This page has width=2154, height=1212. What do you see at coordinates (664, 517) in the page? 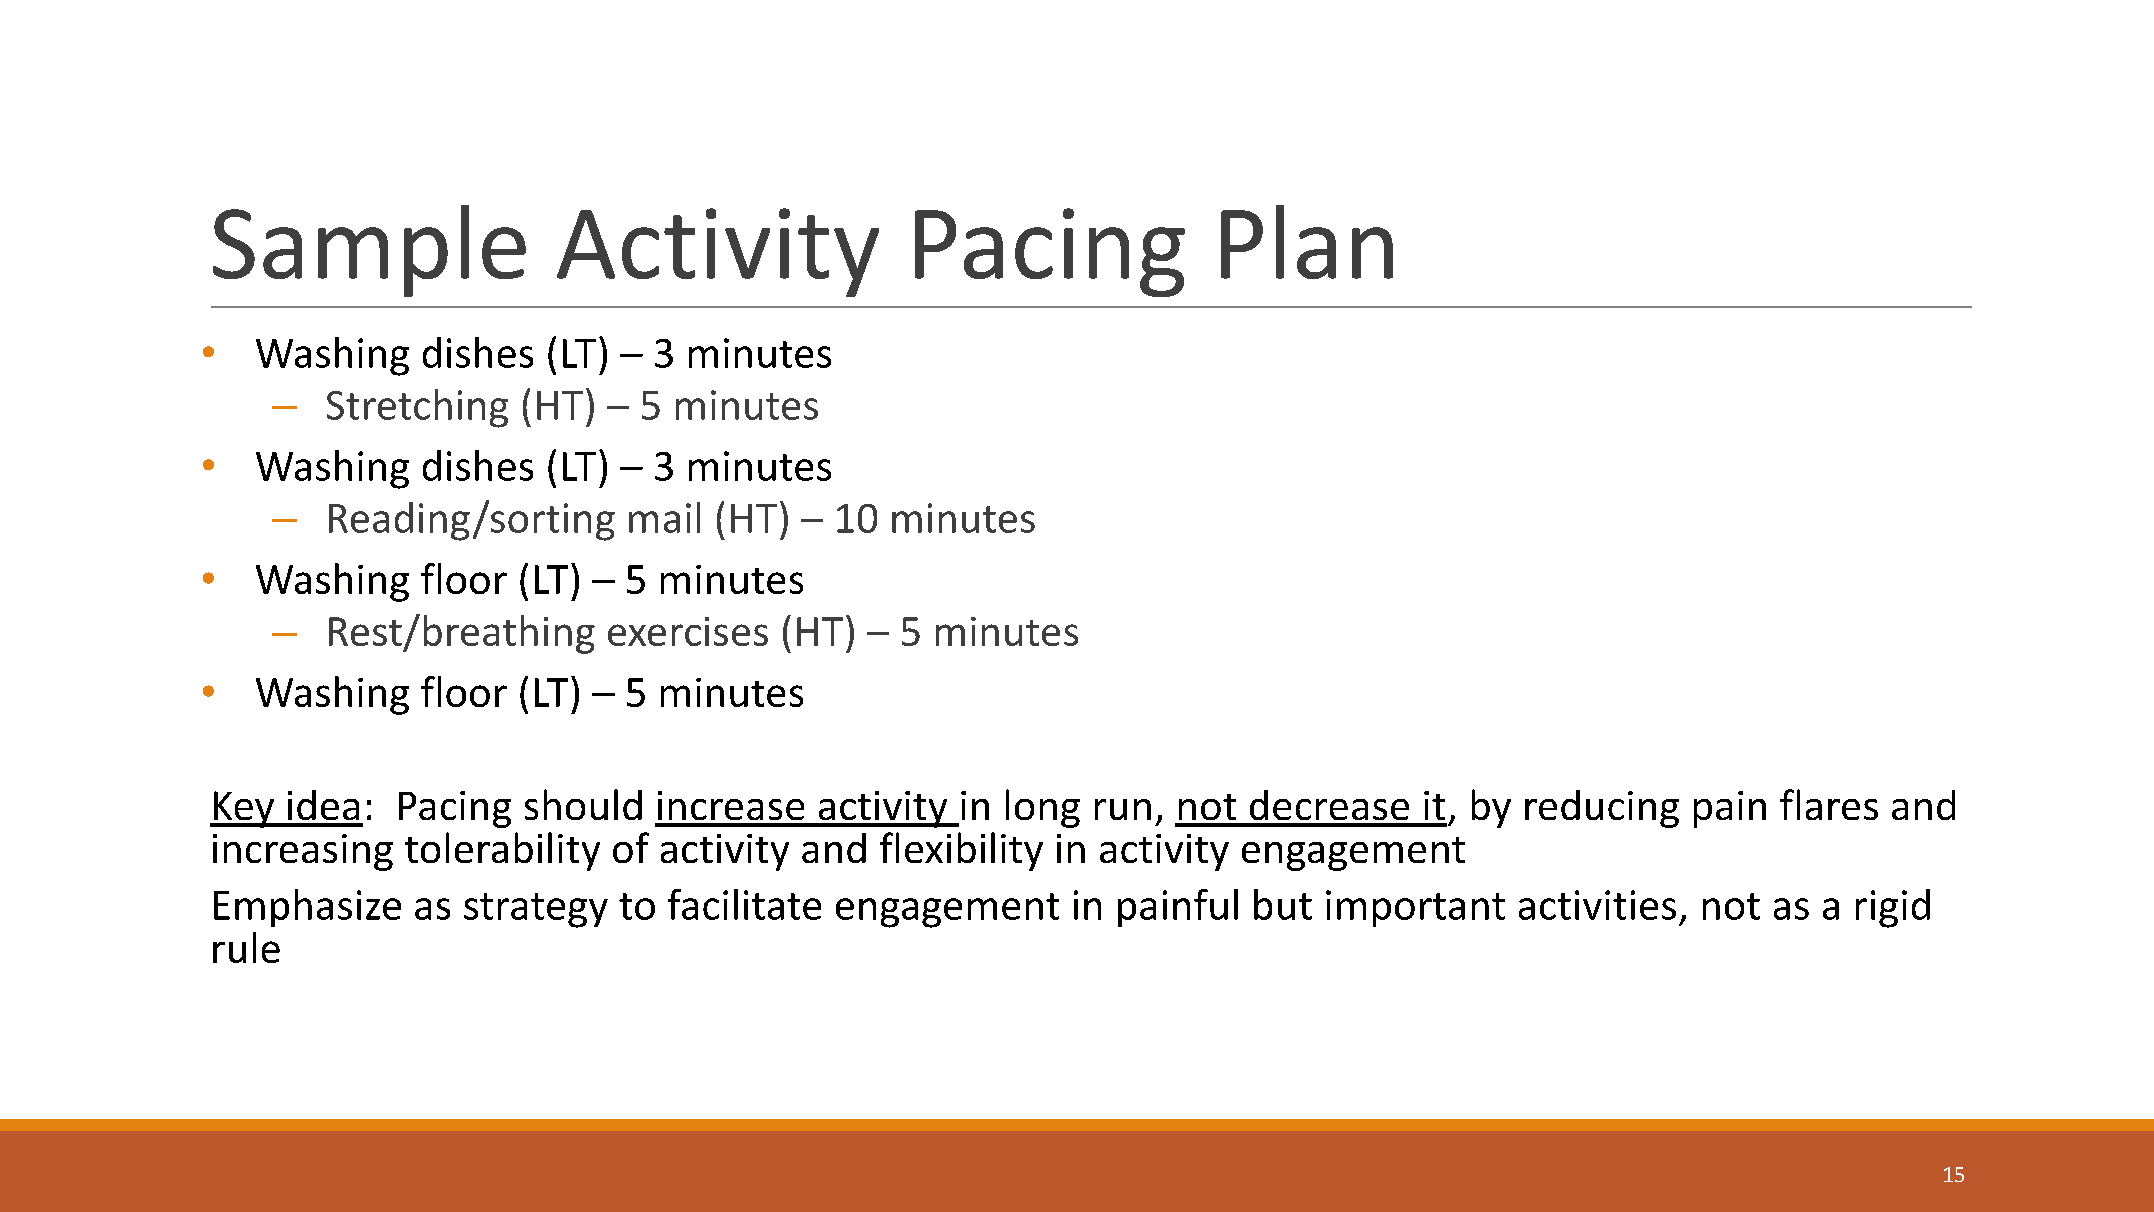
I see `mail` at bounding box center [664, 517].
